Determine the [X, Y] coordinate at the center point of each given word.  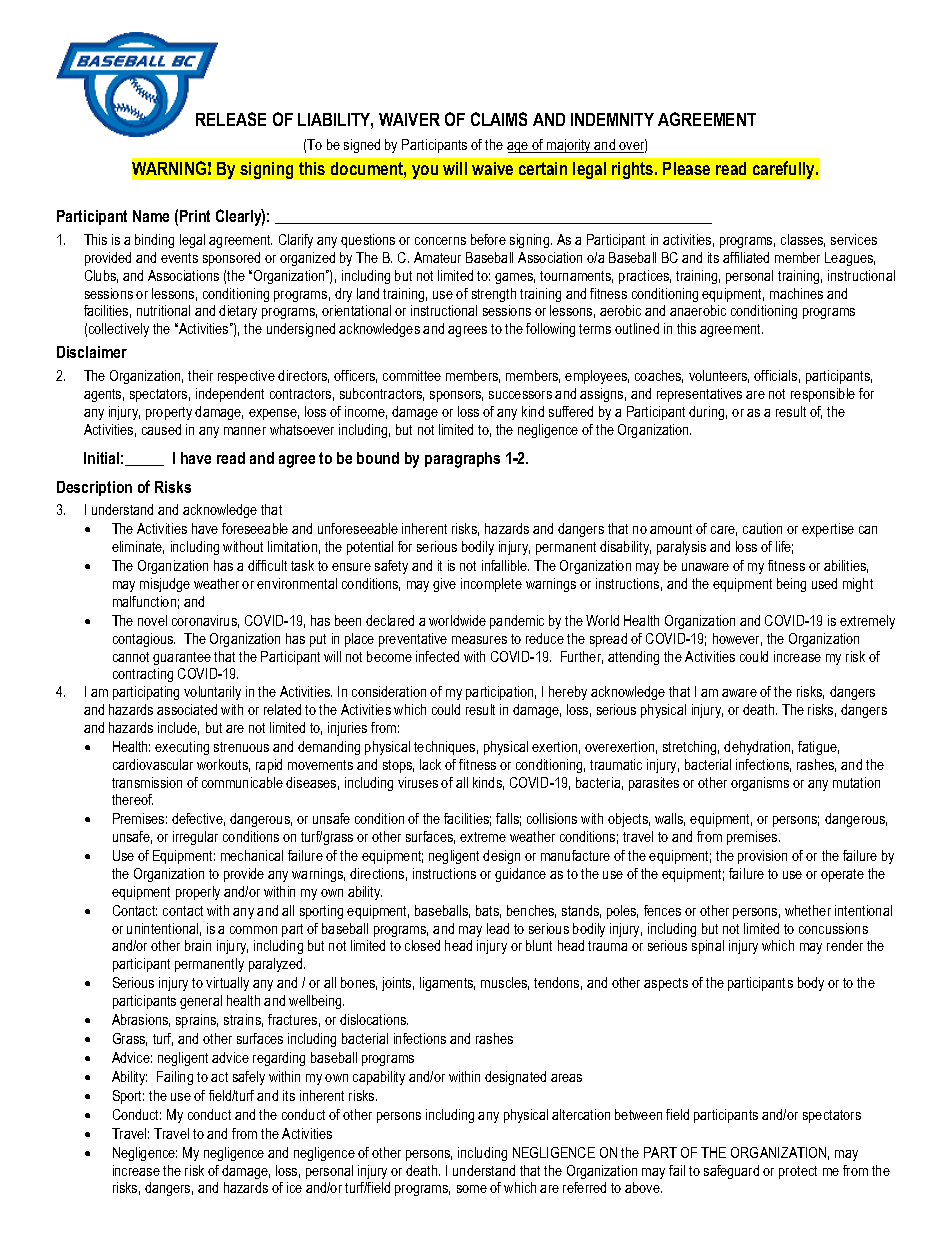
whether [808, 910]
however [737, 639]
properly [198, 893]
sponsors [456, 396]
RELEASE [231, 119]
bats [488, 911]
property [169, 413]
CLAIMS [499, 119]
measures [479, 640]
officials [775, 375]
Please [686, 168]
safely [249, 1078]
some [472, 1189]
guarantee [182, 658]
